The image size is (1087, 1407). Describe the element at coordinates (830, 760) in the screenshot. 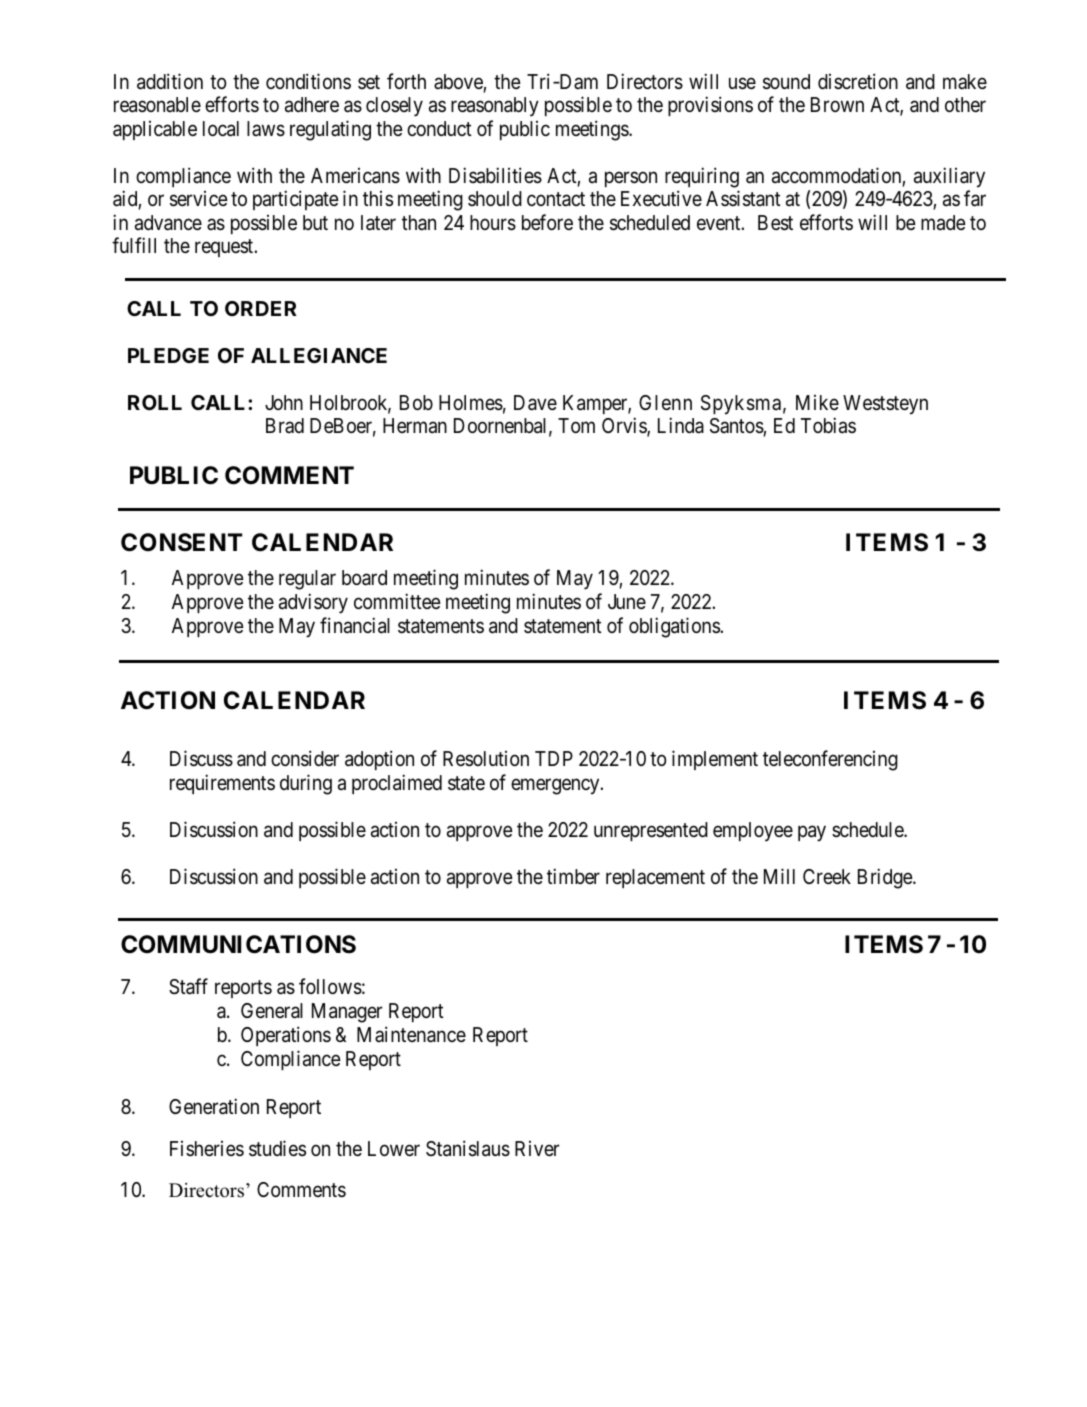

I see `teleconferencing` at that location.
